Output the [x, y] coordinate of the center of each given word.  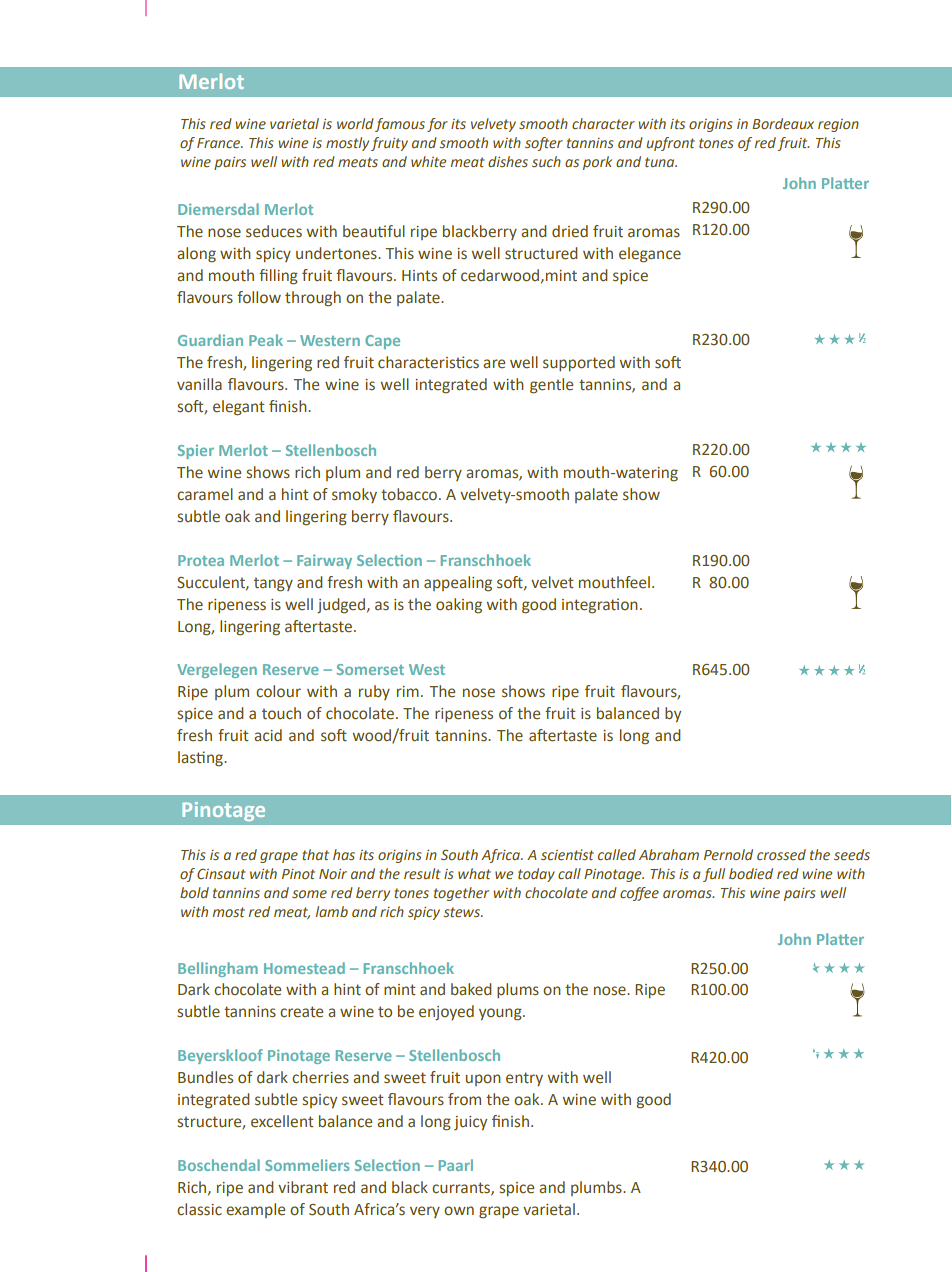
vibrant [303, 1187]
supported [579, 363]
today [536, 875]
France [219, 143]
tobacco [410, 494]
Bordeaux [783, 123]
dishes [508, 161]
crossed [781, 854]
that [315, 854]
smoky [354, 495]
